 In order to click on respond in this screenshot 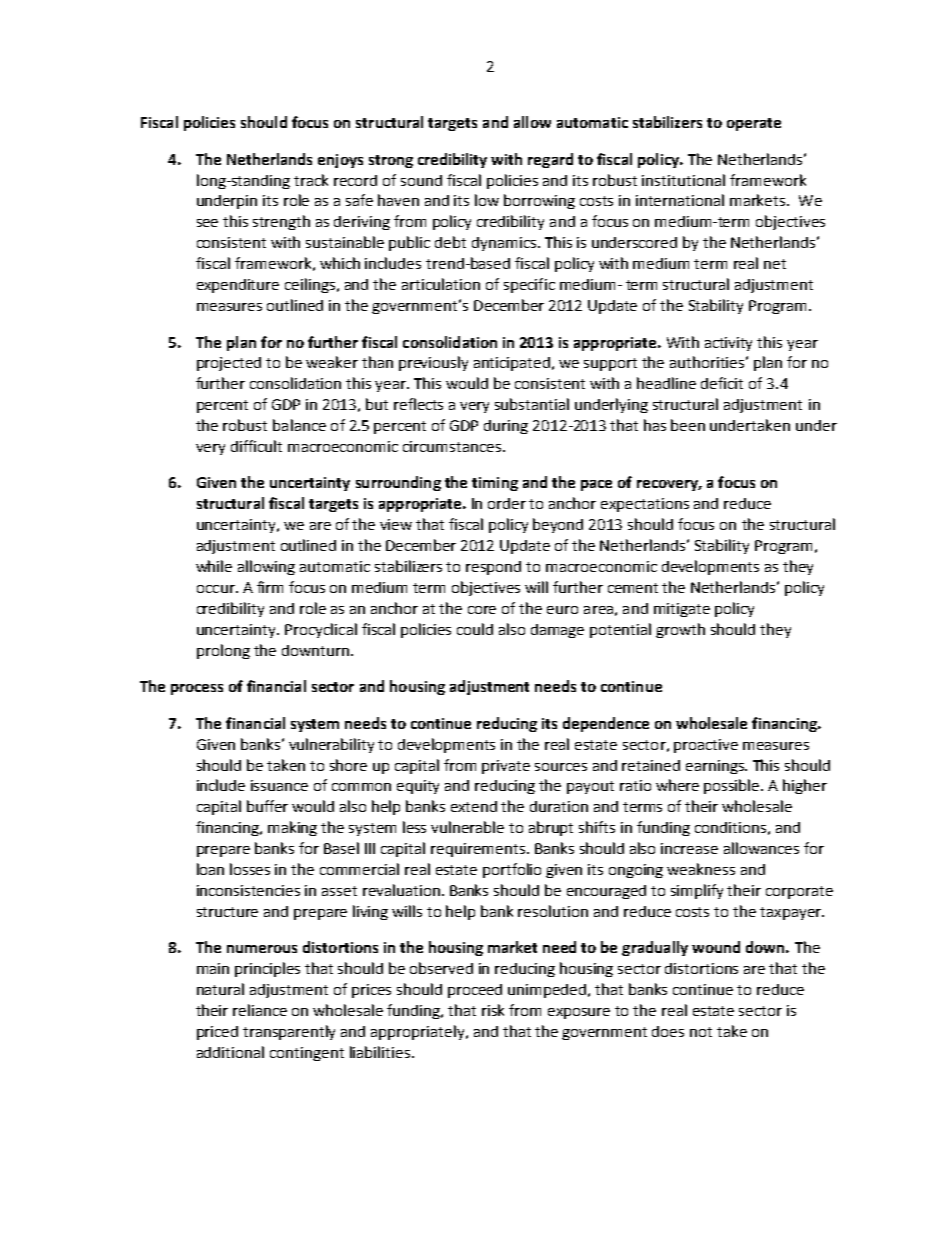, I will do `click(493, 568)`.
